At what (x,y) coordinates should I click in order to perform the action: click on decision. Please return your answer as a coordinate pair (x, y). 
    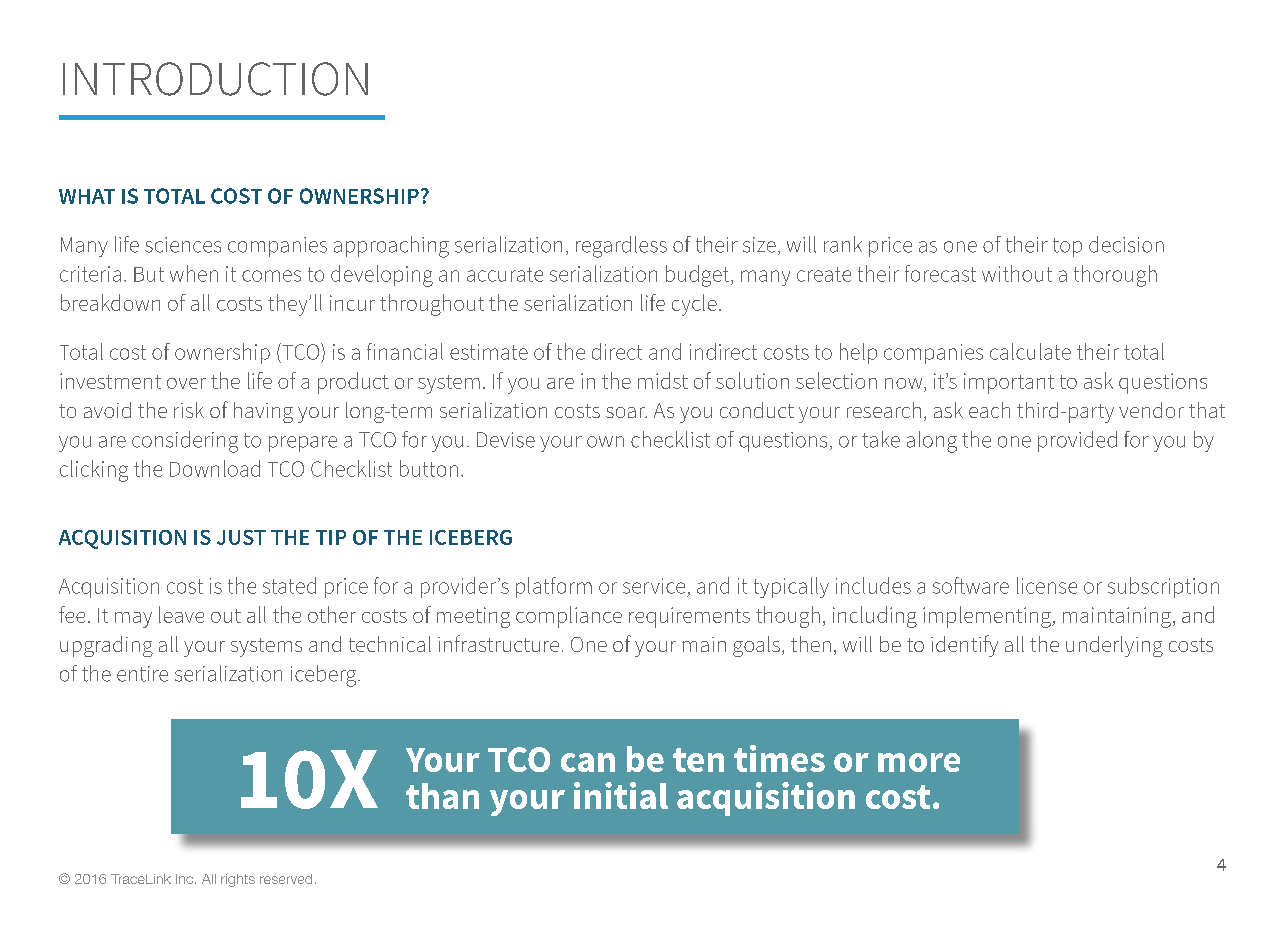
    Looking at the image, I should click on (1126, 244).
